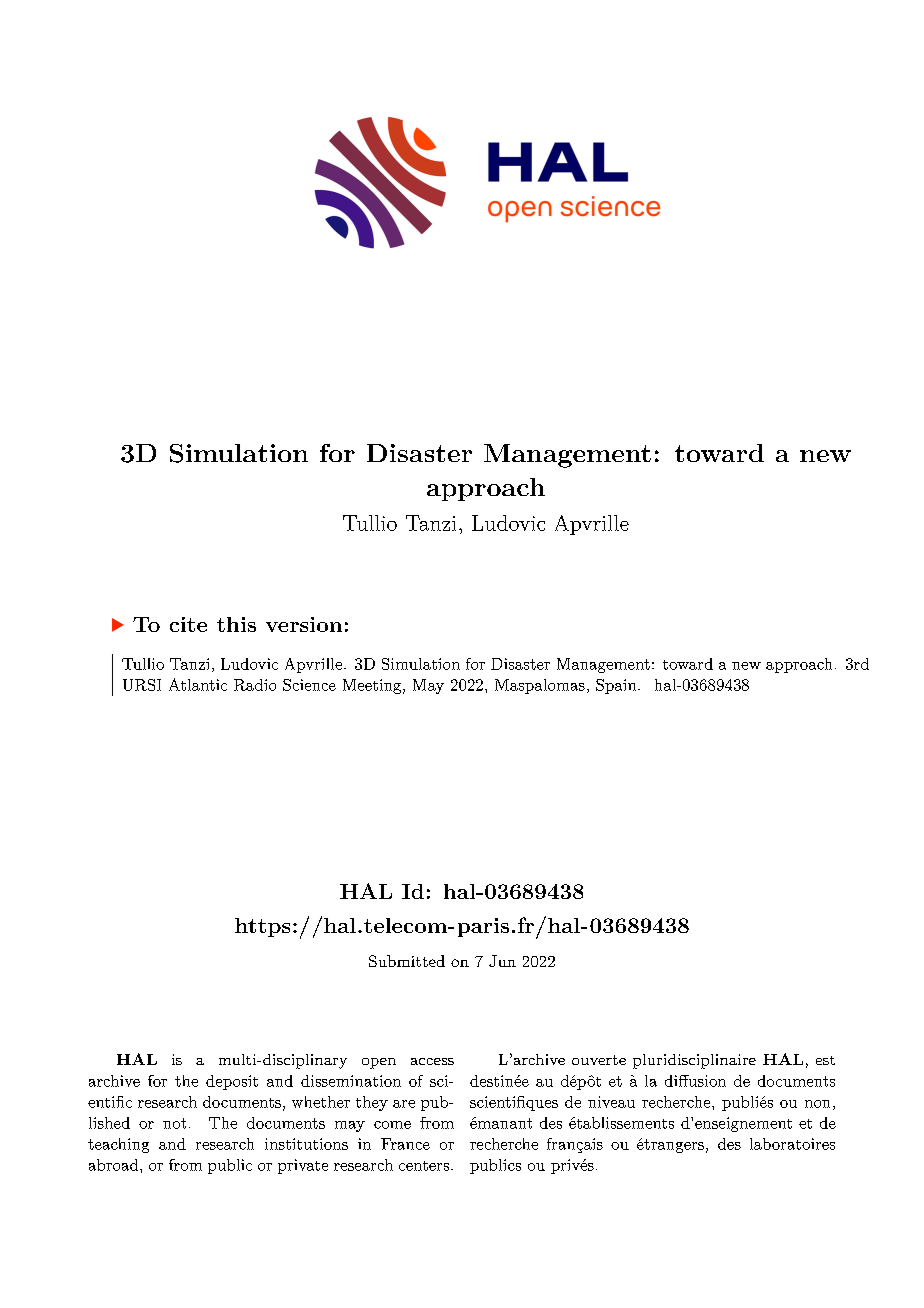 Image resolution: width=924 pixels, height=1308 pixels. Describe the element at coordinates (407, 961) in the screenshot. I see `Submitted` at that location.
